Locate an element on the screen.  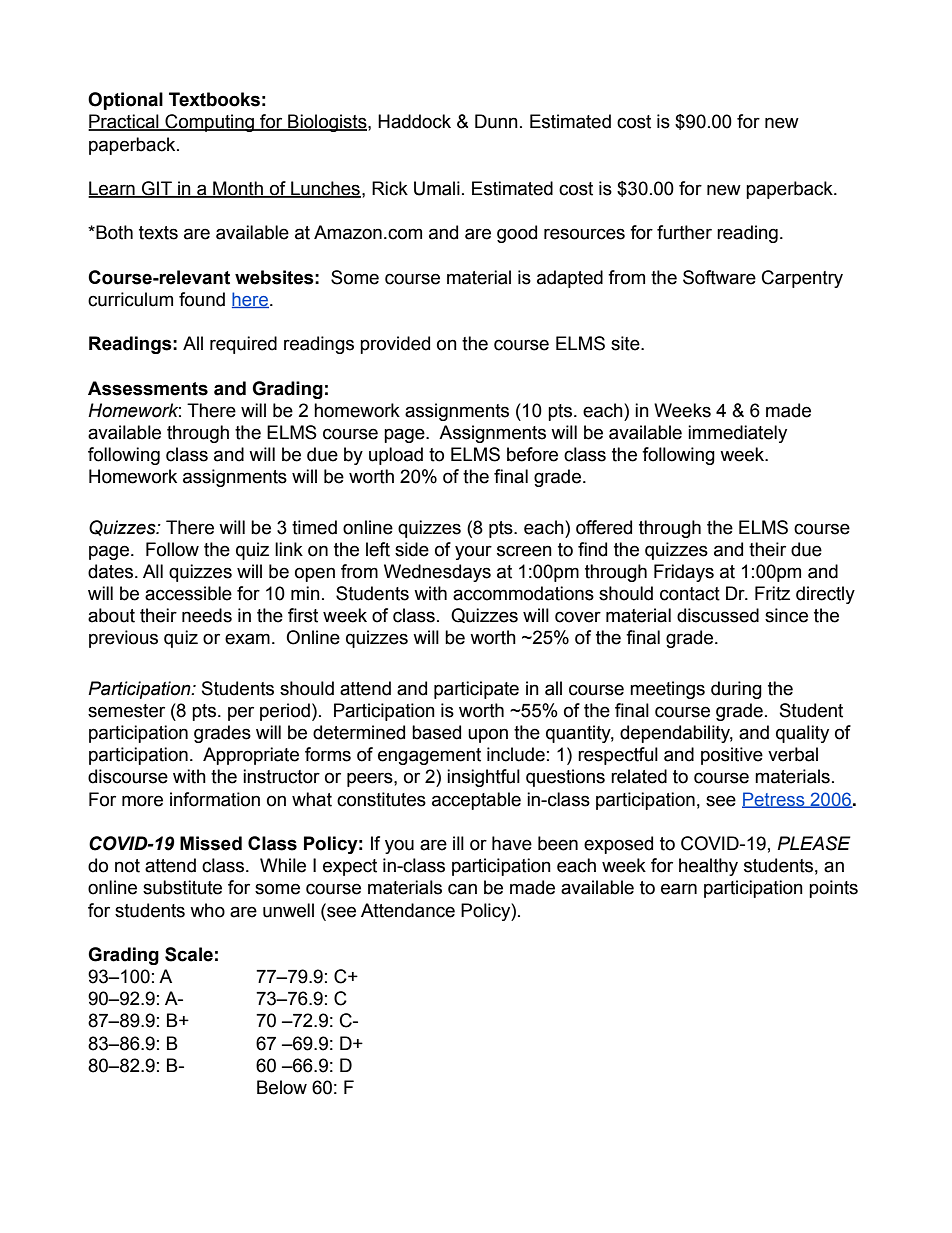
points is located at coordinates (833, 889).
